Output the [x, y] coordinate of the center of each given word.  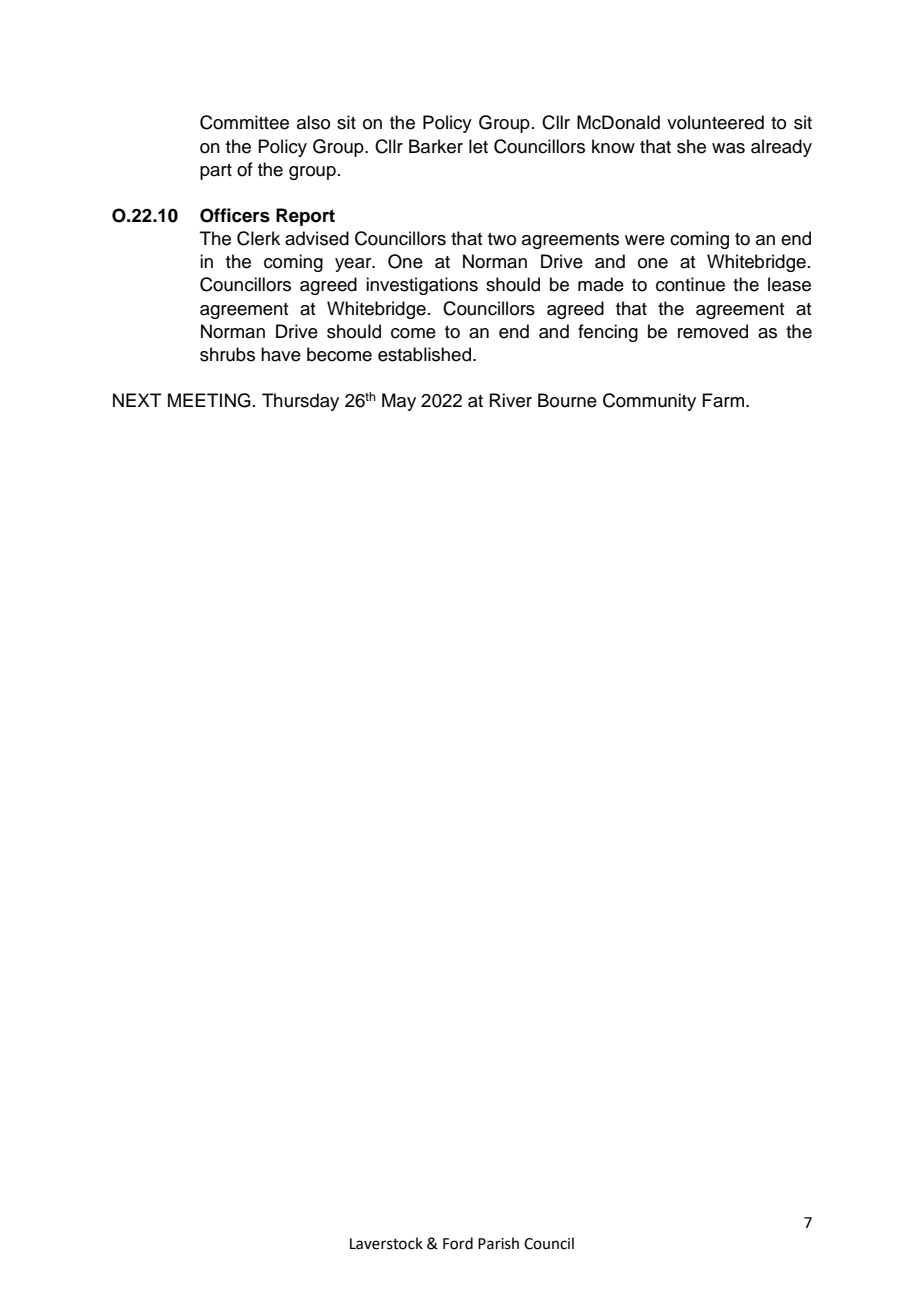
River [511, 400]
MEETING [209, 400]
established [426, 354]
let [478, 146]
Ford [458, 1243]
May [399, 402]
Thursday [300, 402]
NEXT [137, 400]
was [728, 148]
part [216, 172]
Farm [723, 400]
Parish [498, 1243]
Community [649, 402]
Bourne [567, 400]
